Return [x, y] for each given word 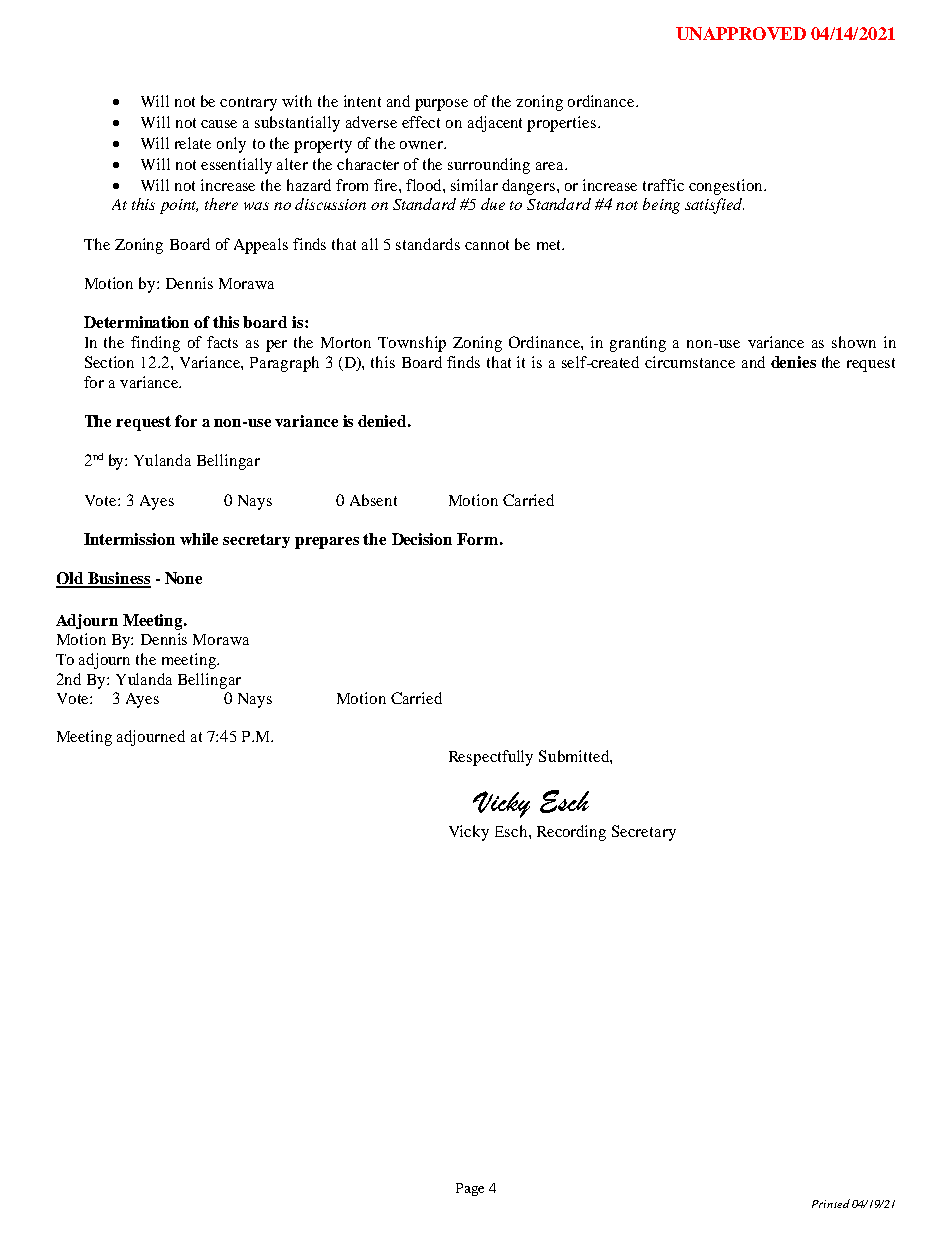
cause [219, 124]
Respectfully [491, 758]
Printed [831, 1203]
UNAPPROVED [741, 33]
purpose [441, 105]
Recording [571, 833]
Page [470, 1189]
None [183, 578]
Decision [422, 539]
